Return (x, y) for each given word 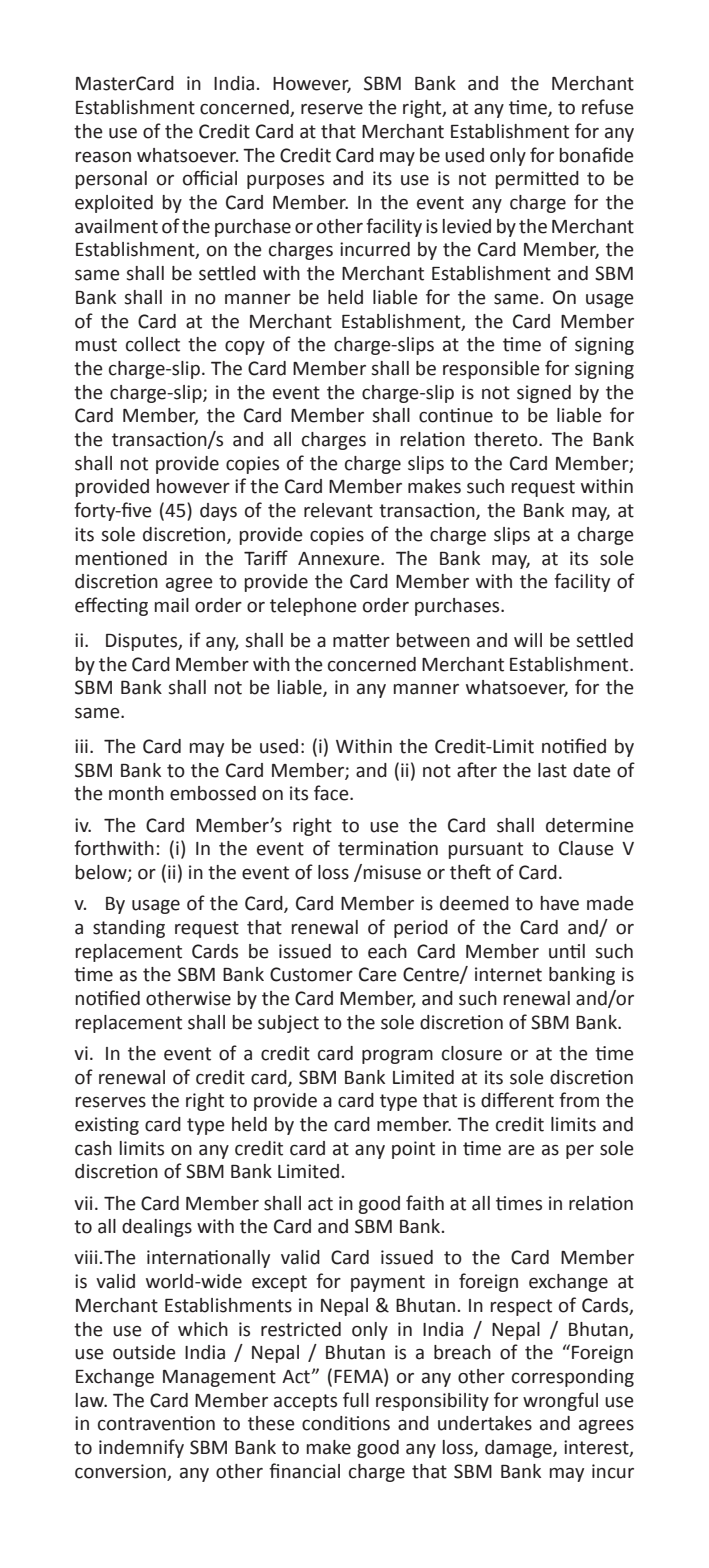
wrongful (560, 1401)
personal (111, 180)
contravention (156, 1423)
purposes (285, 182)
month (136, 793)
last (552, 770)
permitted (537, 180)
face (332, 793)
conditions (346, 1423)
